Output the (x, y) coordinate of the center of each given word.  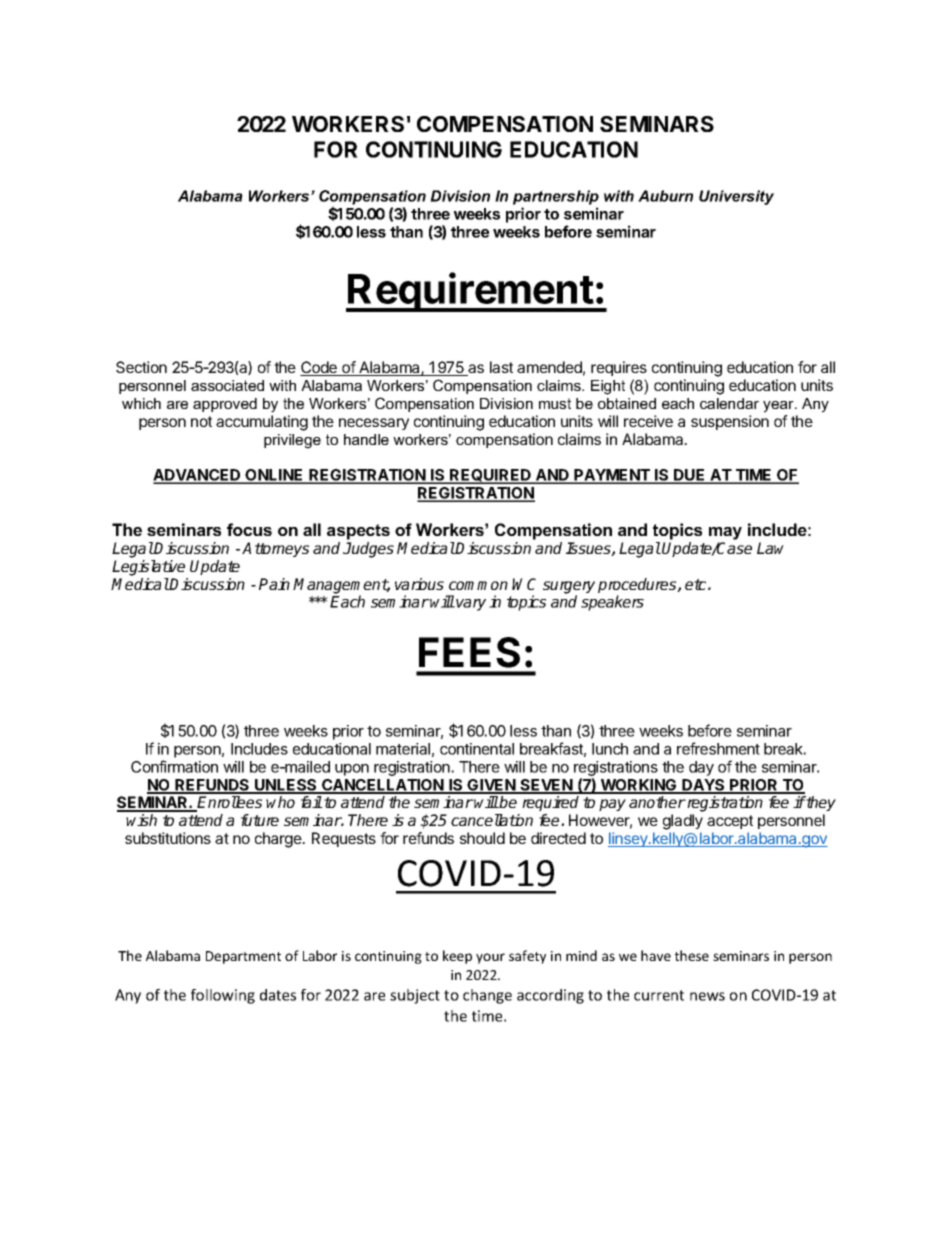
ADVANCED (198, 476)
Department (243, 957)
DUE (690, 476)
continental (477, 749)
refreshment (718, 748)
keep (457, 957)
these (692, 955)
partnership (556, 197)
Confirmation (174, 766)
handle (366, 439)
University (736, 197)
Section (141, 367)
